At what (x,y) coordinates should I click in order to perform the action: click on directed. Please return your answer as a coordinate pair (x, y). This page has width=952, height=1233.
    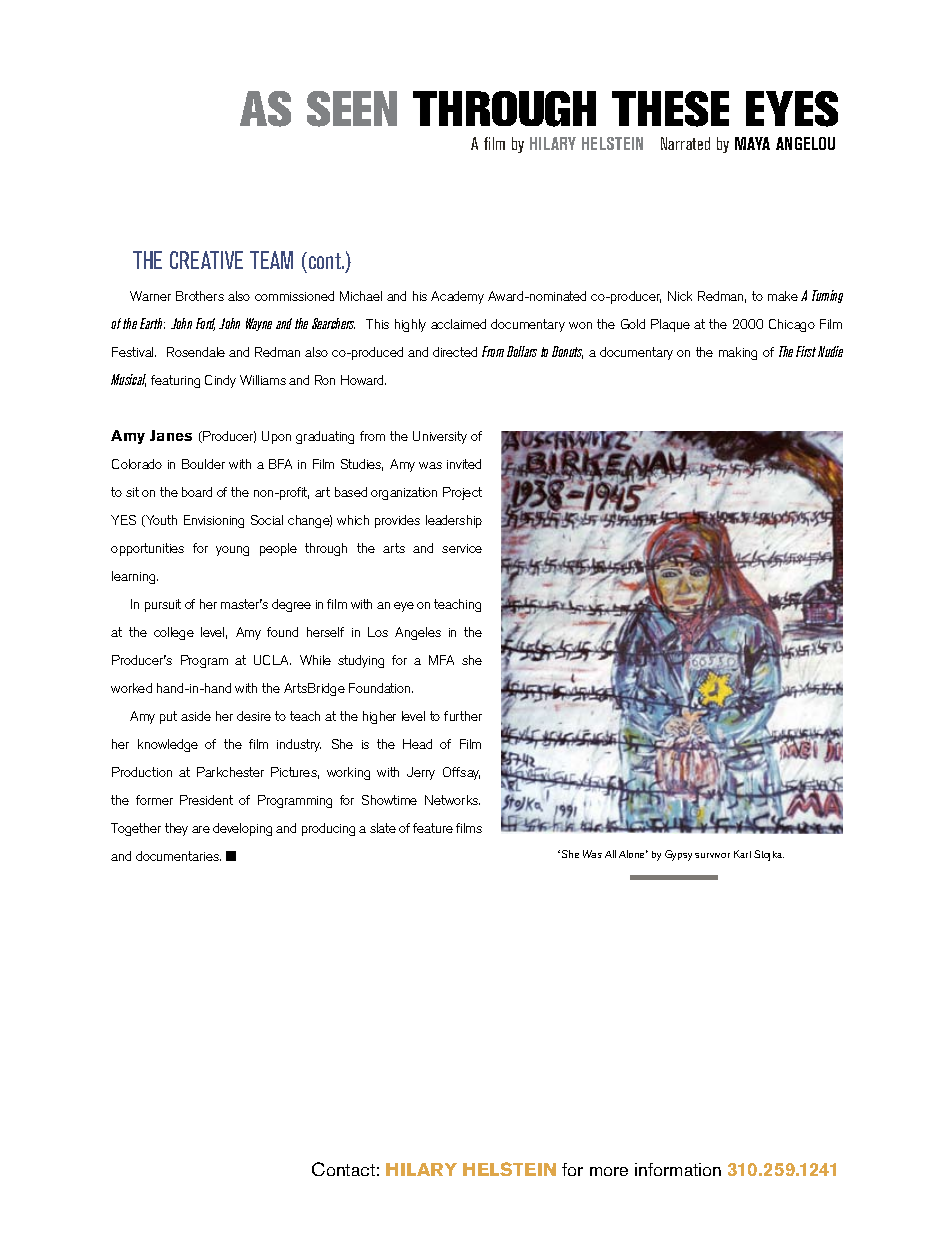
    Looking at the image, I should click on (455, 352).
